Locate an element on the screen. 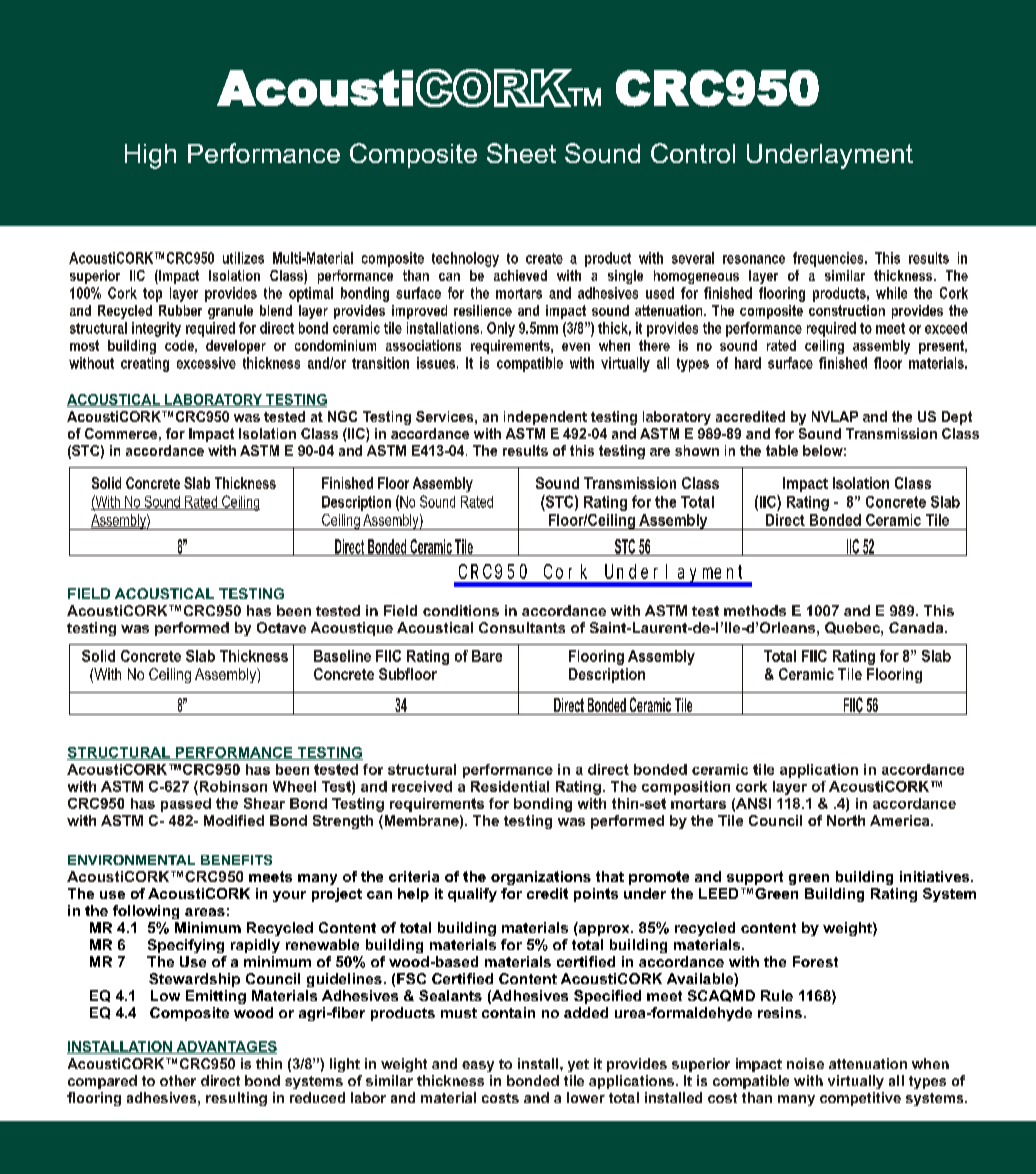  noise is located at coordinates (805, 1063).
